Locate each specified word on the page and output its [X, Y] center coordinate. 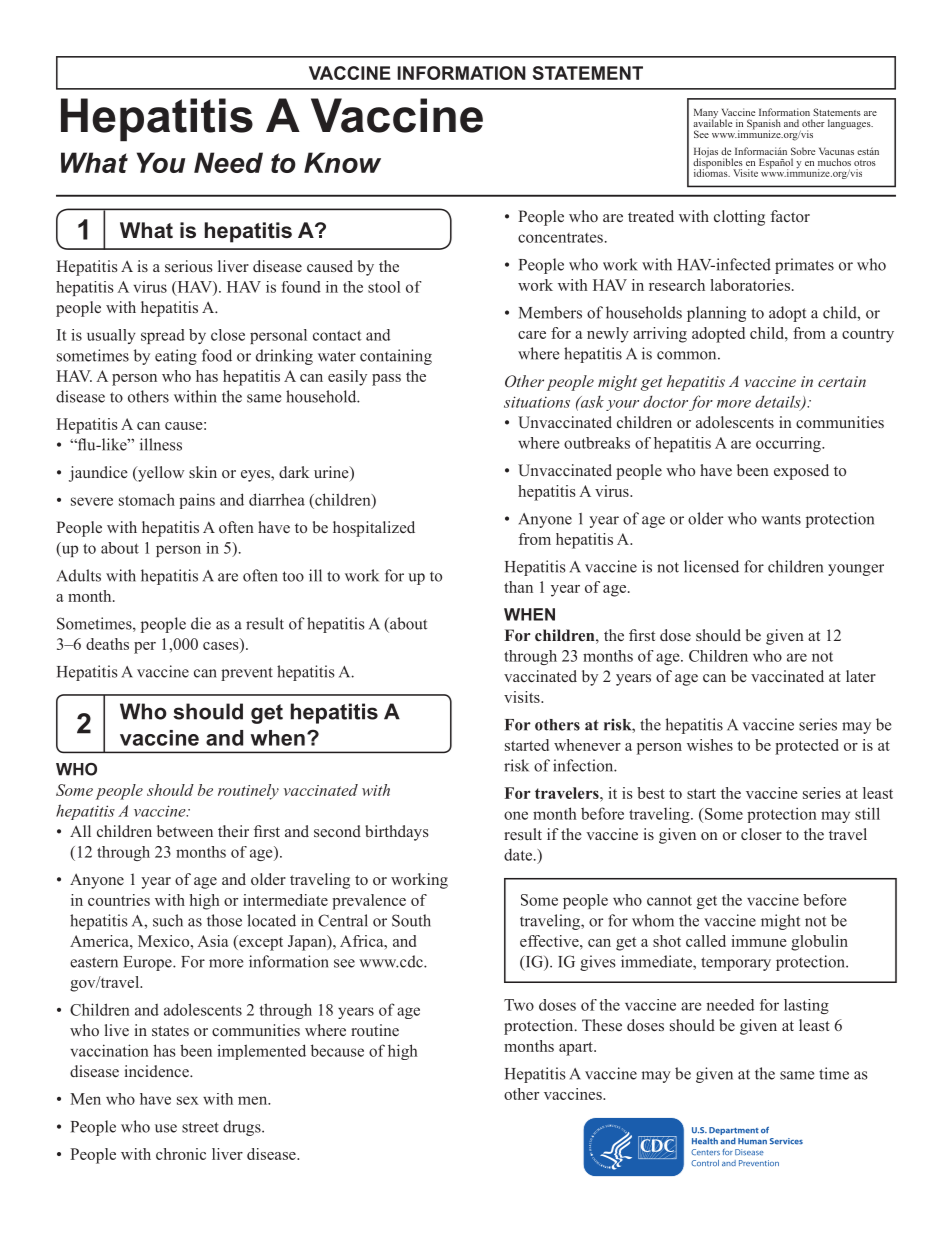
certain [842, 381]
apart [577, 1049]
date [518, 855]
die [201, 623]
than [518, 587]
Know [342, 162]
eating [176, 357]
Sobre [803, 151]
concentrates [560, 238]
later [861, 676]
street [200, 1127]
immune [759, 941]
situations [537, 402]
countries [119, 900]
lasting [806, 1006]
